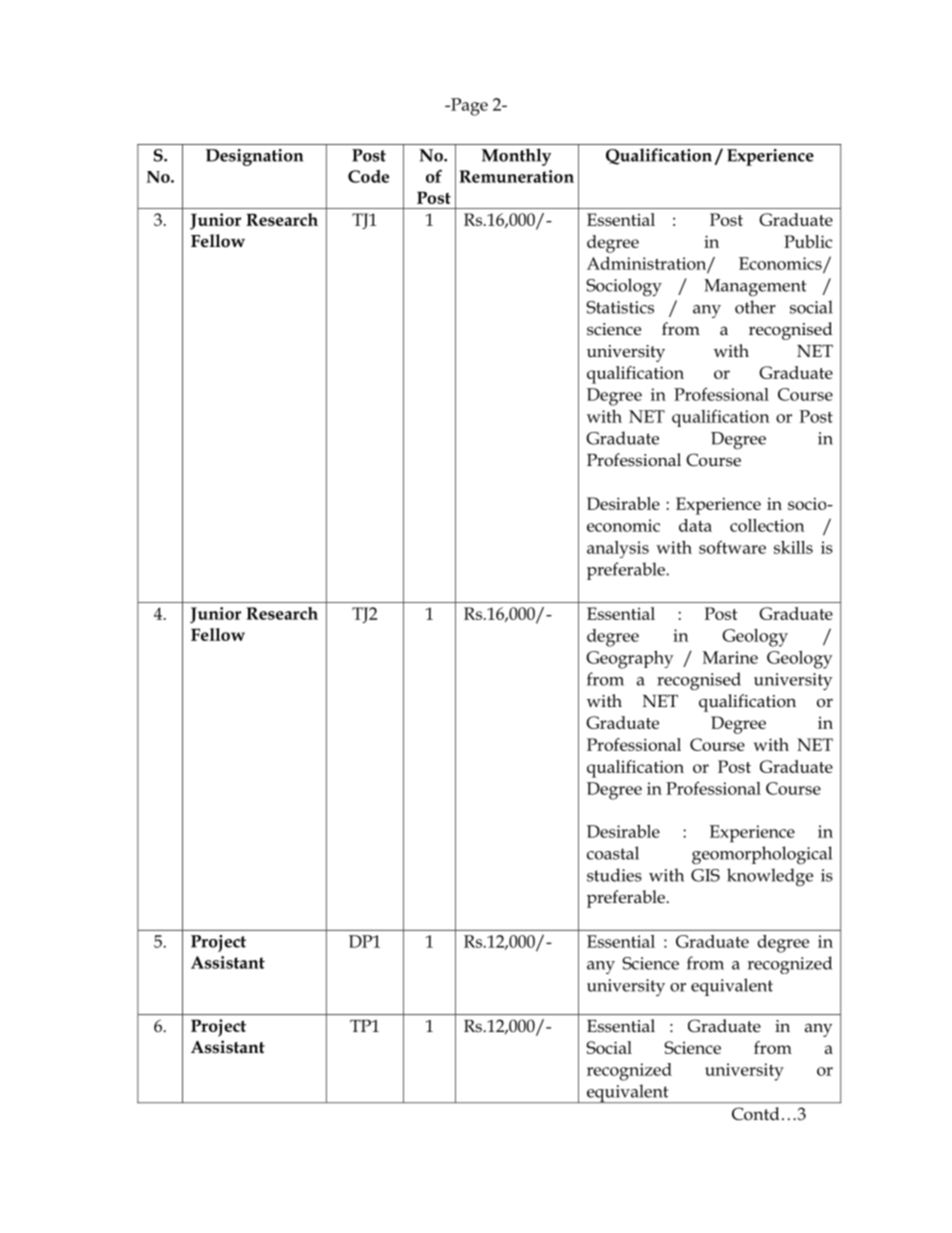 This screenshot has height=1233, width=952. I want to click on studies, so click(614, 875).
